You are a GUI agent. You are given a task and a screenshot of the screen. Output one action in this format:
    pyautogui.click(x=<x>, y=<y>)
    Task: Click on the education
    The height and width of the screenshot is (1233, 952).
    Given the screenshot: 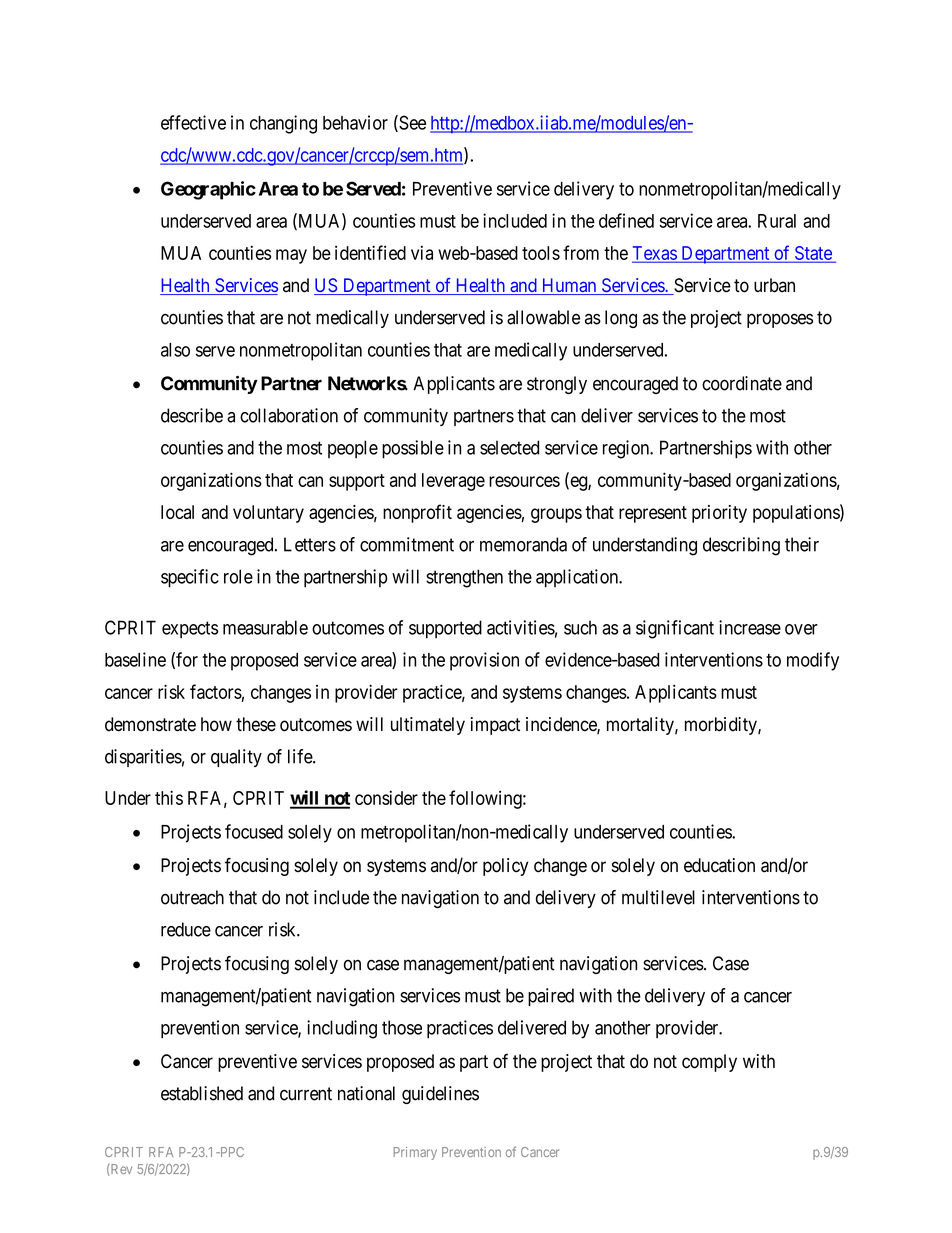 What is the action you would take?
    pyautogui.click(x=719, y=865)
